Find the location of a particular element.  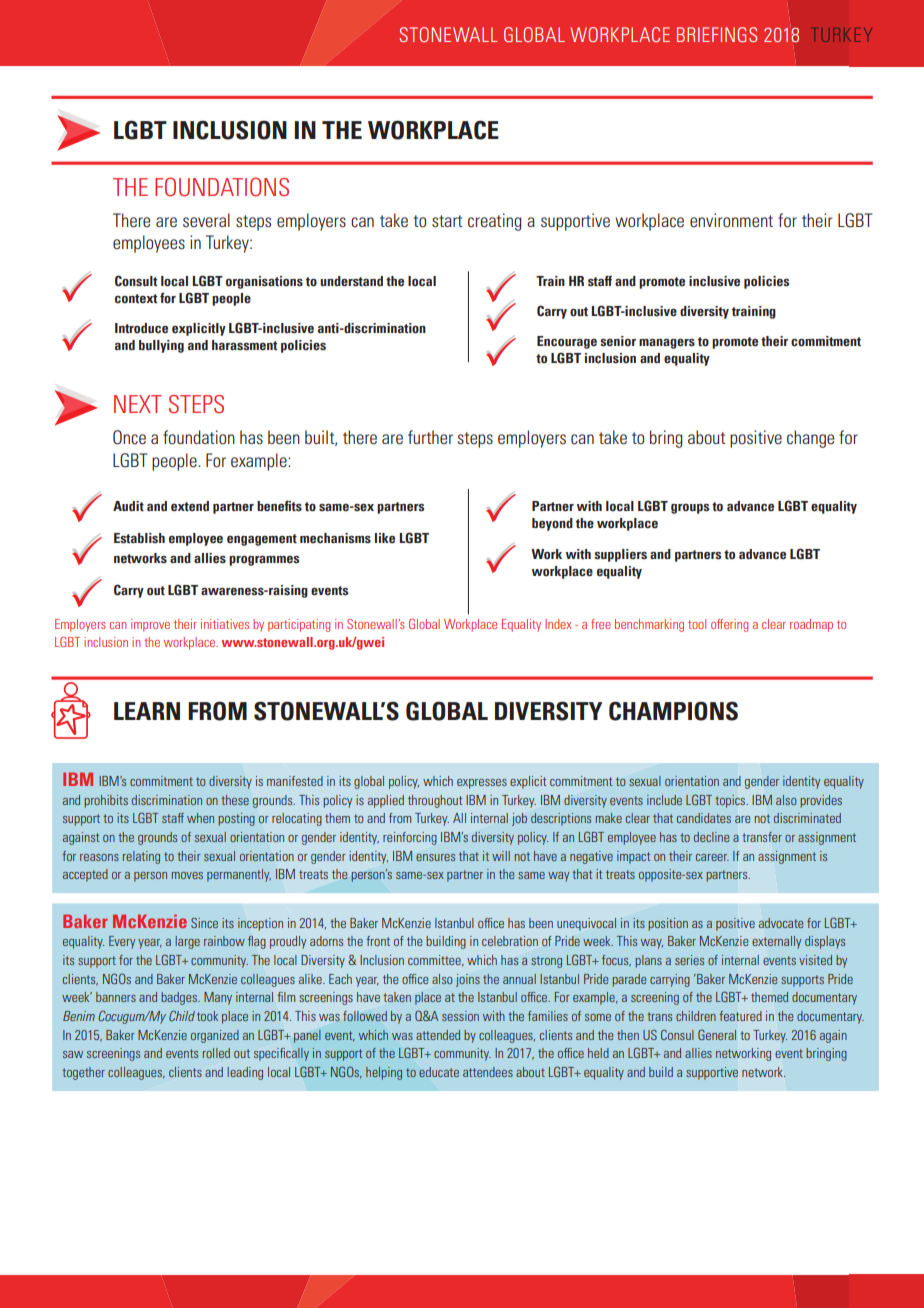

beyond is located at coordinates (552, 524).
